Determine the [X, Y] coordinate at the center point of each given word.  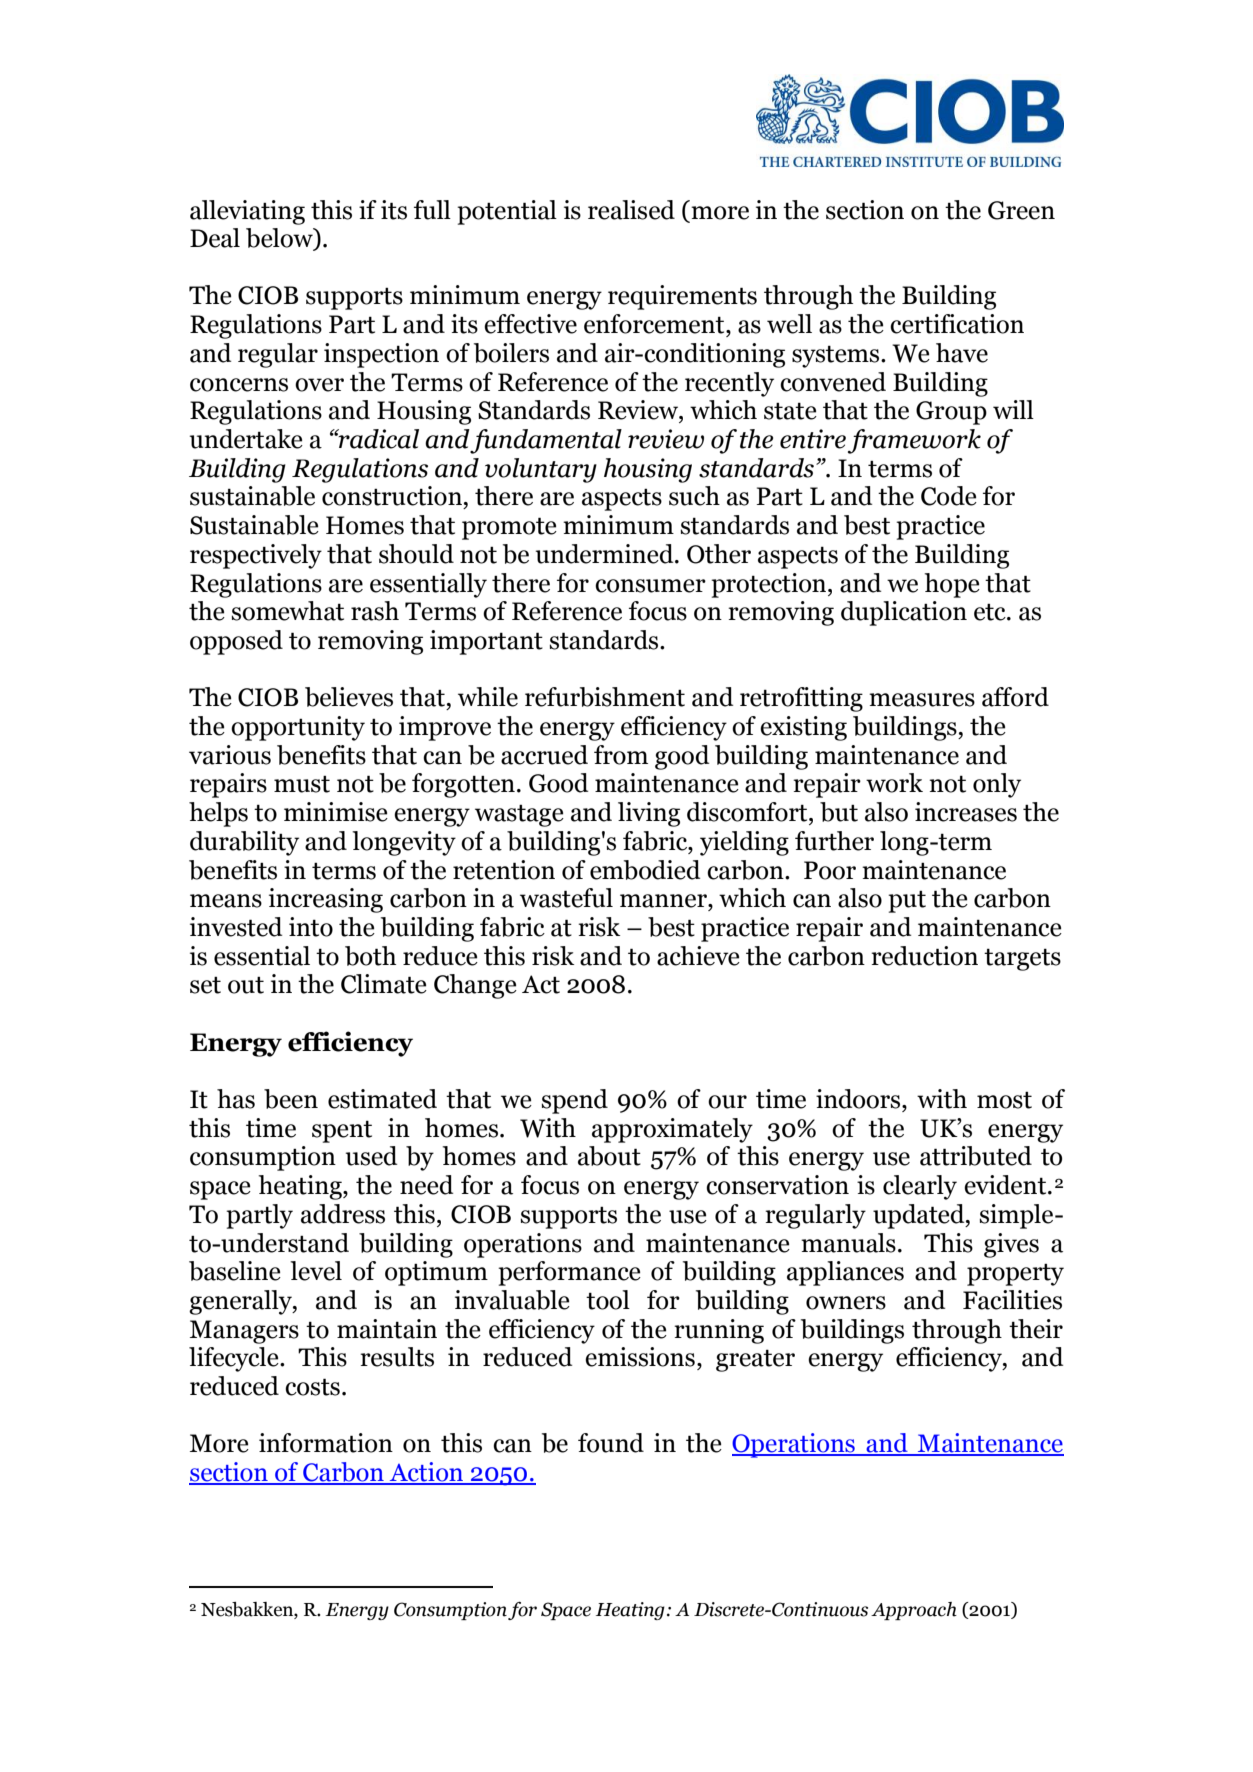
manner [664, 901]
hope [952, 585]
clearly [920, 1187]
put [907, 901]
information [326, 1443]
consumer [650, 586]
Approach [914, 1611]
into [311, 927]
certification [957, 324]
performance [569, 1273]
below [280, 239]
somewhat [287, 611]
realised [631, 210]
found [611, 1443]
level [316, 1271]
